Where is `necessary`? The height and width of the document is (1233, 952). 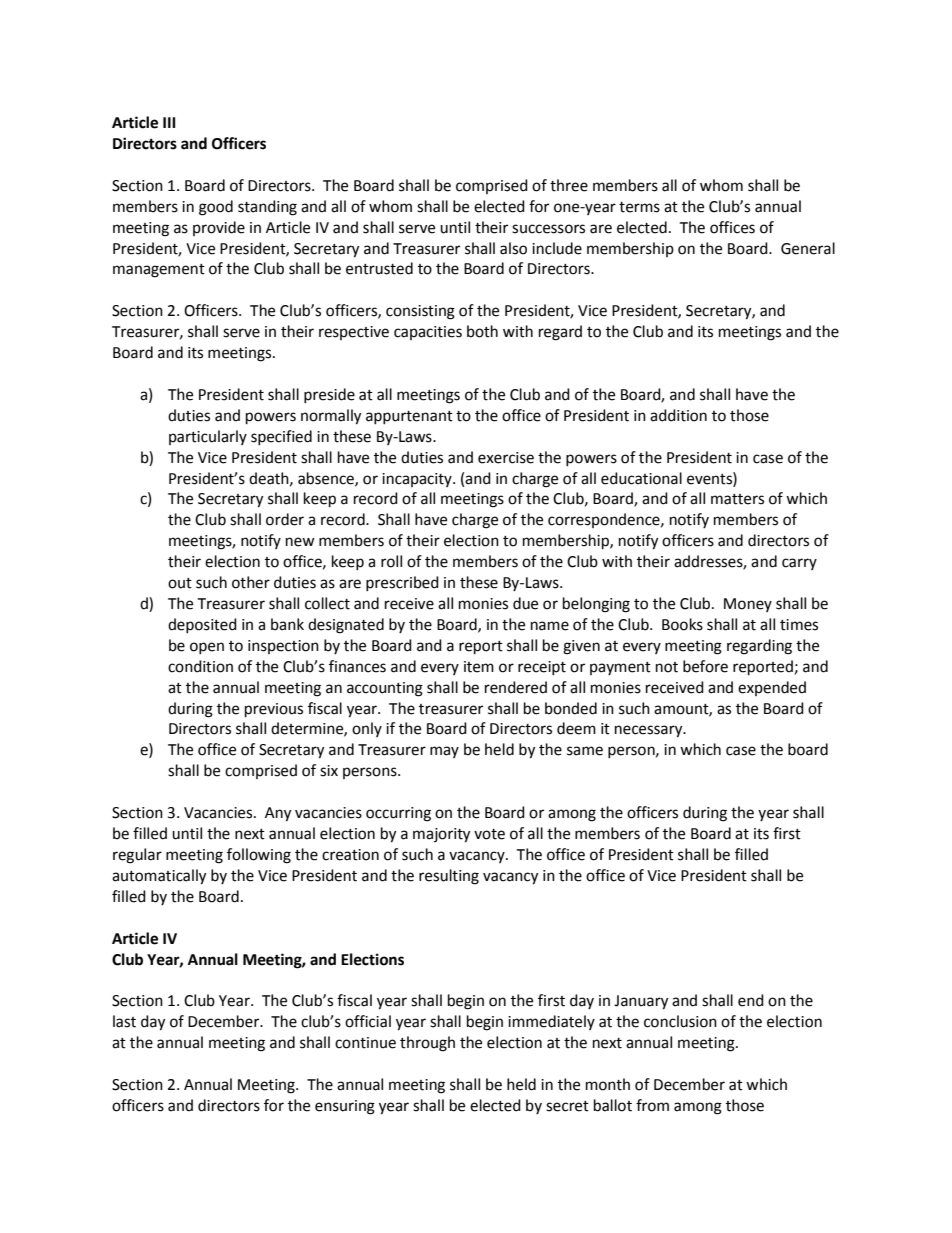
necessary is located at coordinates (650, 731).
